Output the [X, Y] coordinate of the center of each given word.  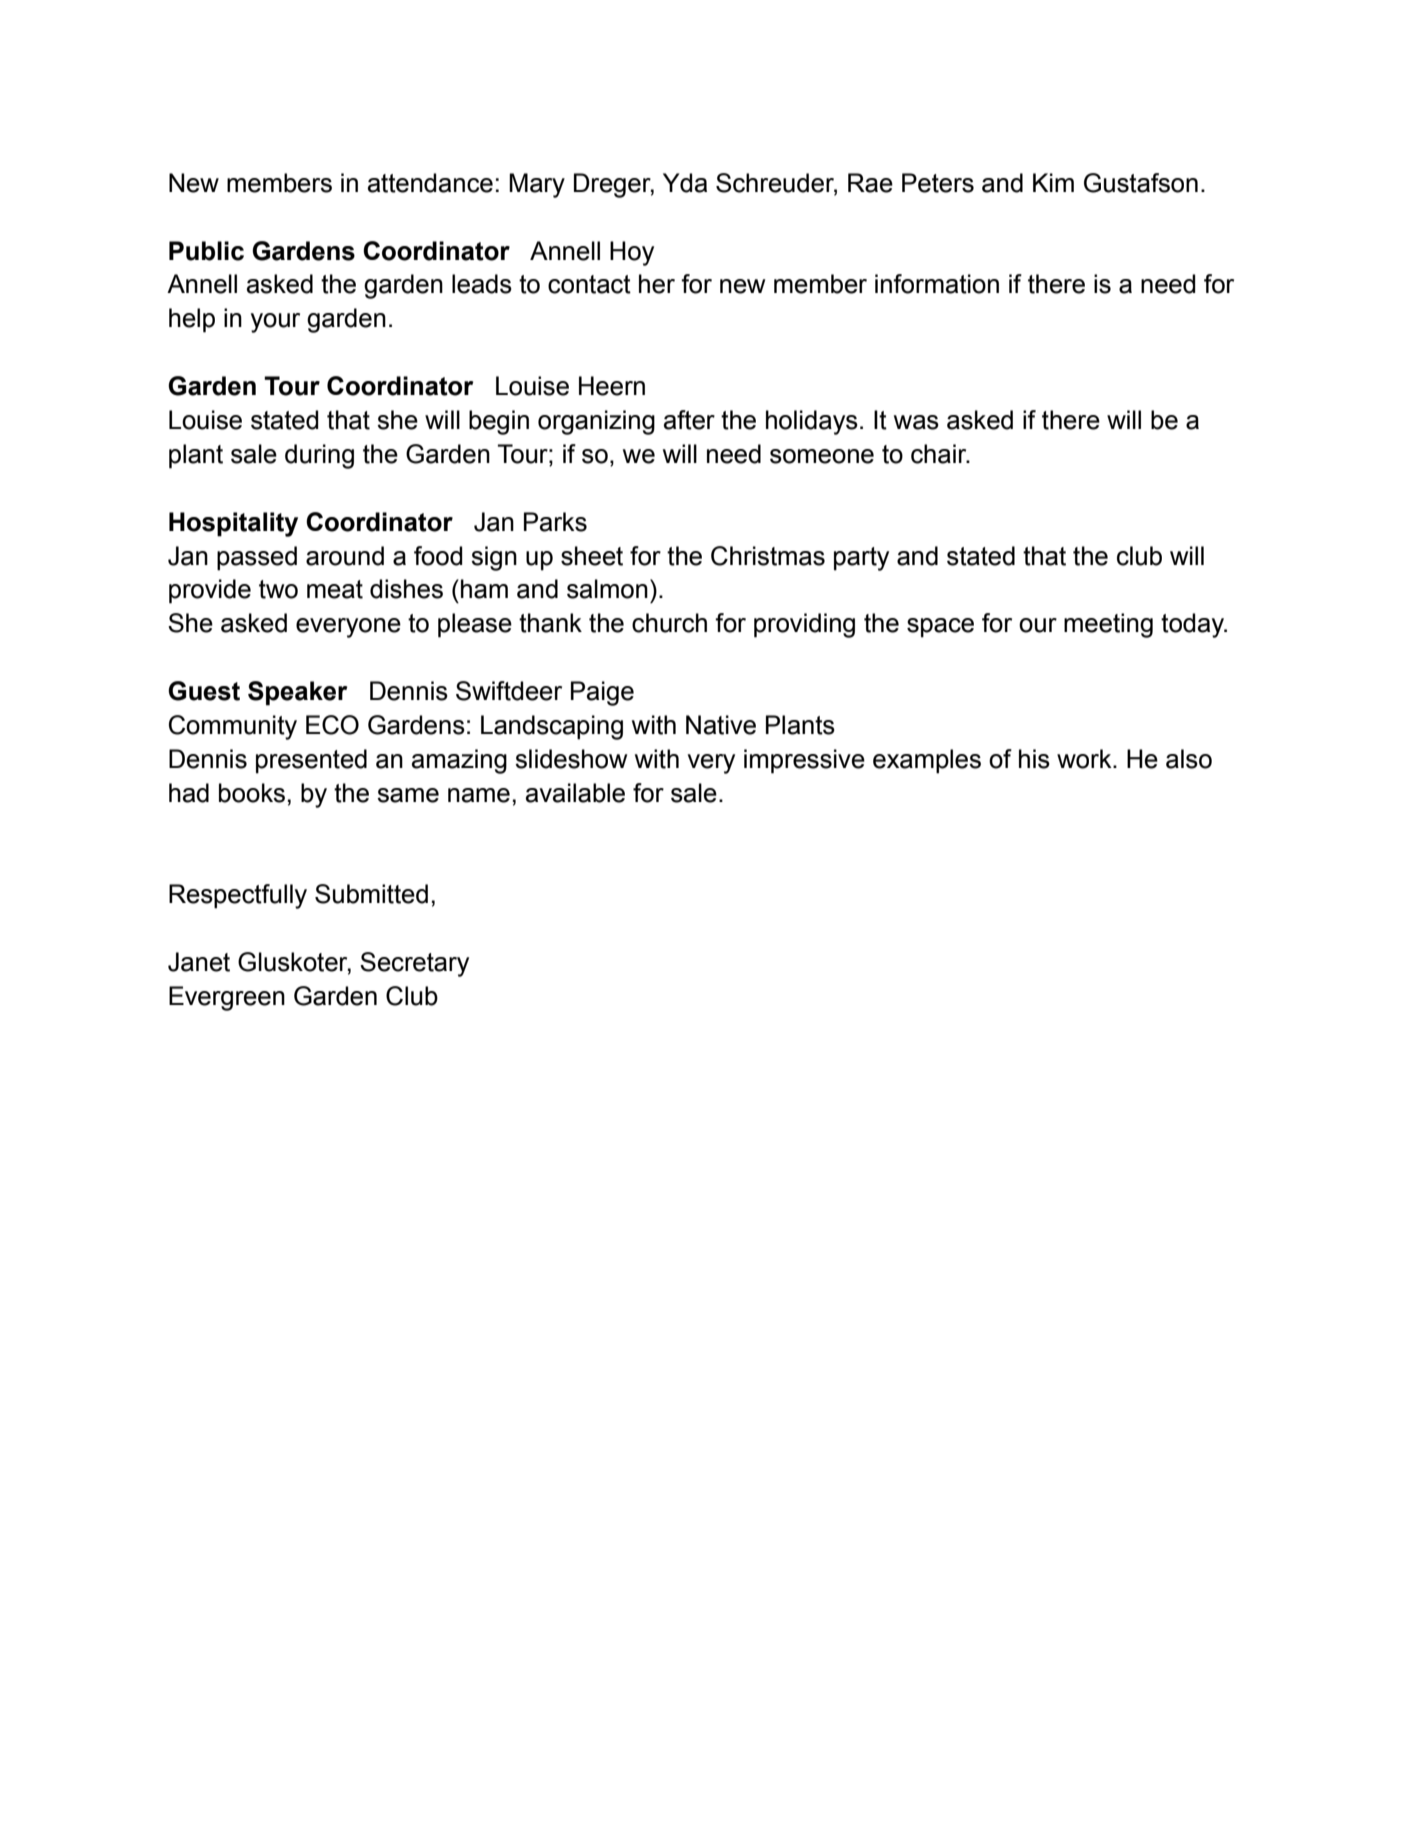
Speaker [297, 693]
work [1085, 759]
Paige [602, 693]
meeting [1108, 625]
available [575, 793]
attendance [430, 183]
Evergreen [227, 998]
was [916, 422]
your [275, 323]
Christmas [768, 556]
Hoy [632, 253]
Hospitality [233, 524]
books [252, 793]
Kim [1053, 182]
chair [940, 454]
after [689, 420]
